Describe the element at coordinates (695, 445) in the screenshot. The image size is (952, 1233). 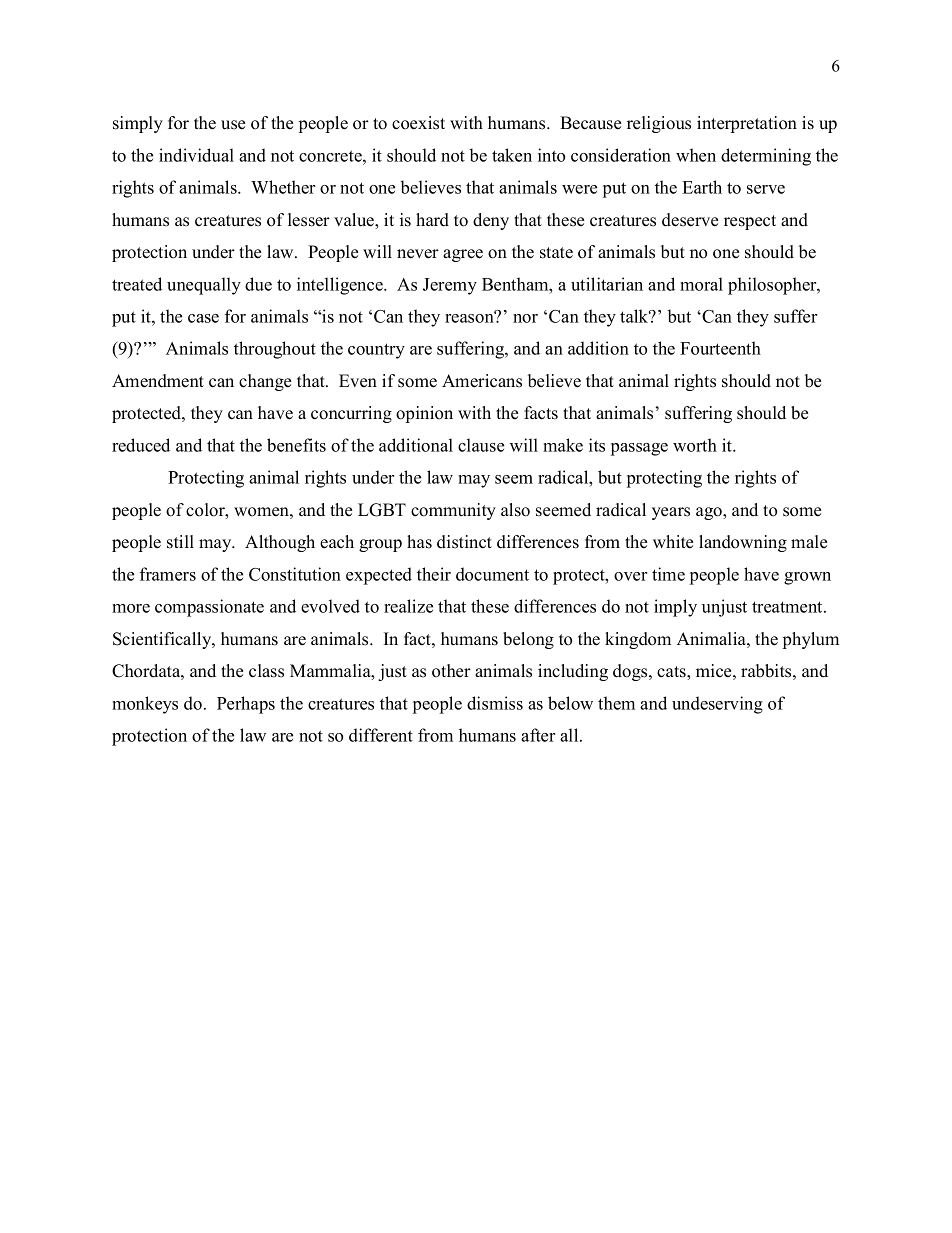
I see `worth` at that location.
